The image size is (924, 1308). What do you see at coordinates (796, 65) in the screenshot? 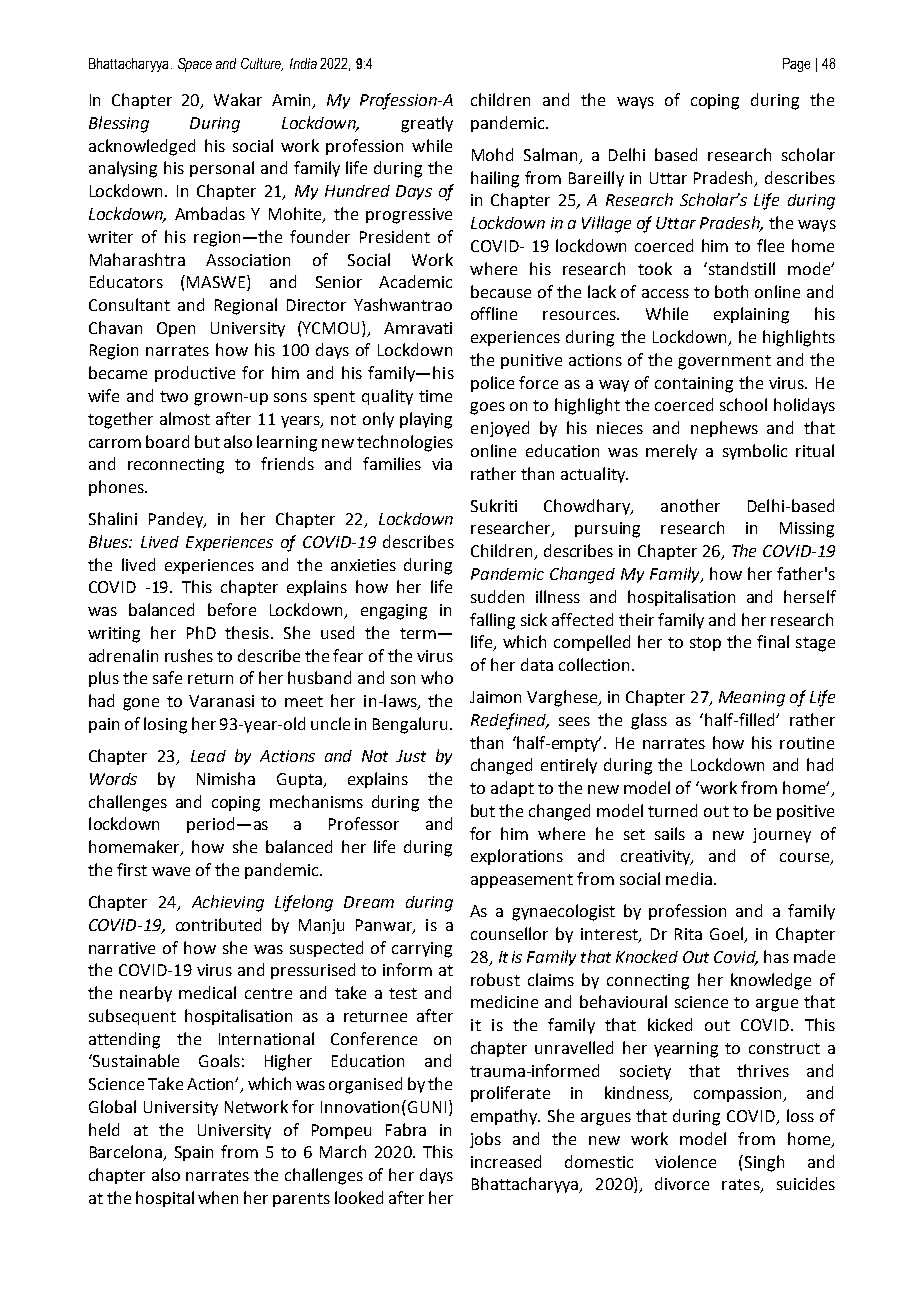
I see `Page` at bounding box center [796, 65].
